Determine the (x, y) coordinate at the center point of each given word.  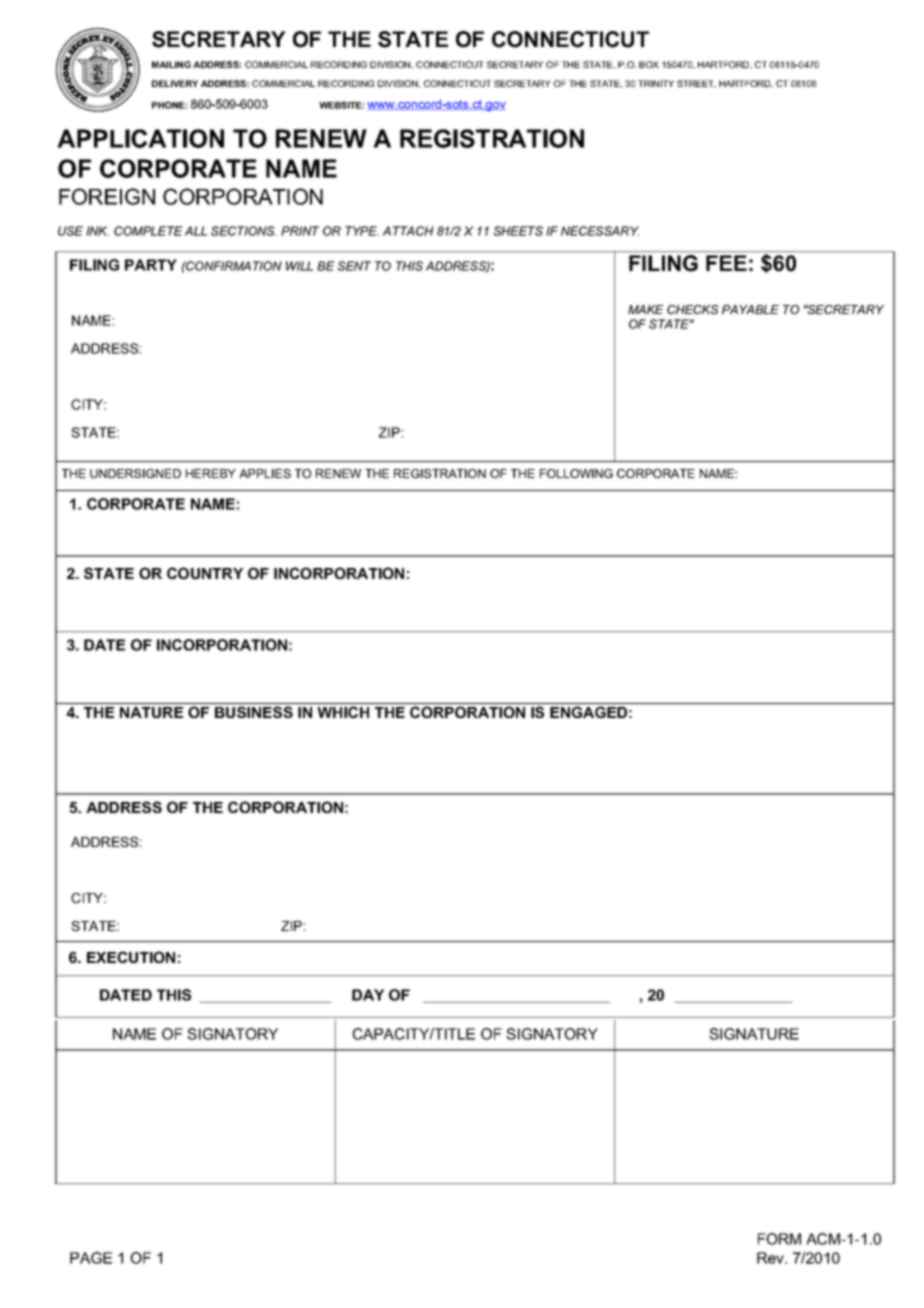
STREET (696, 84)
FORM (779, 1239)
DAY (368, 995)
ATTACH (408, 231)
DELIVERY (175, 83)
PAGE (91, 1258)
